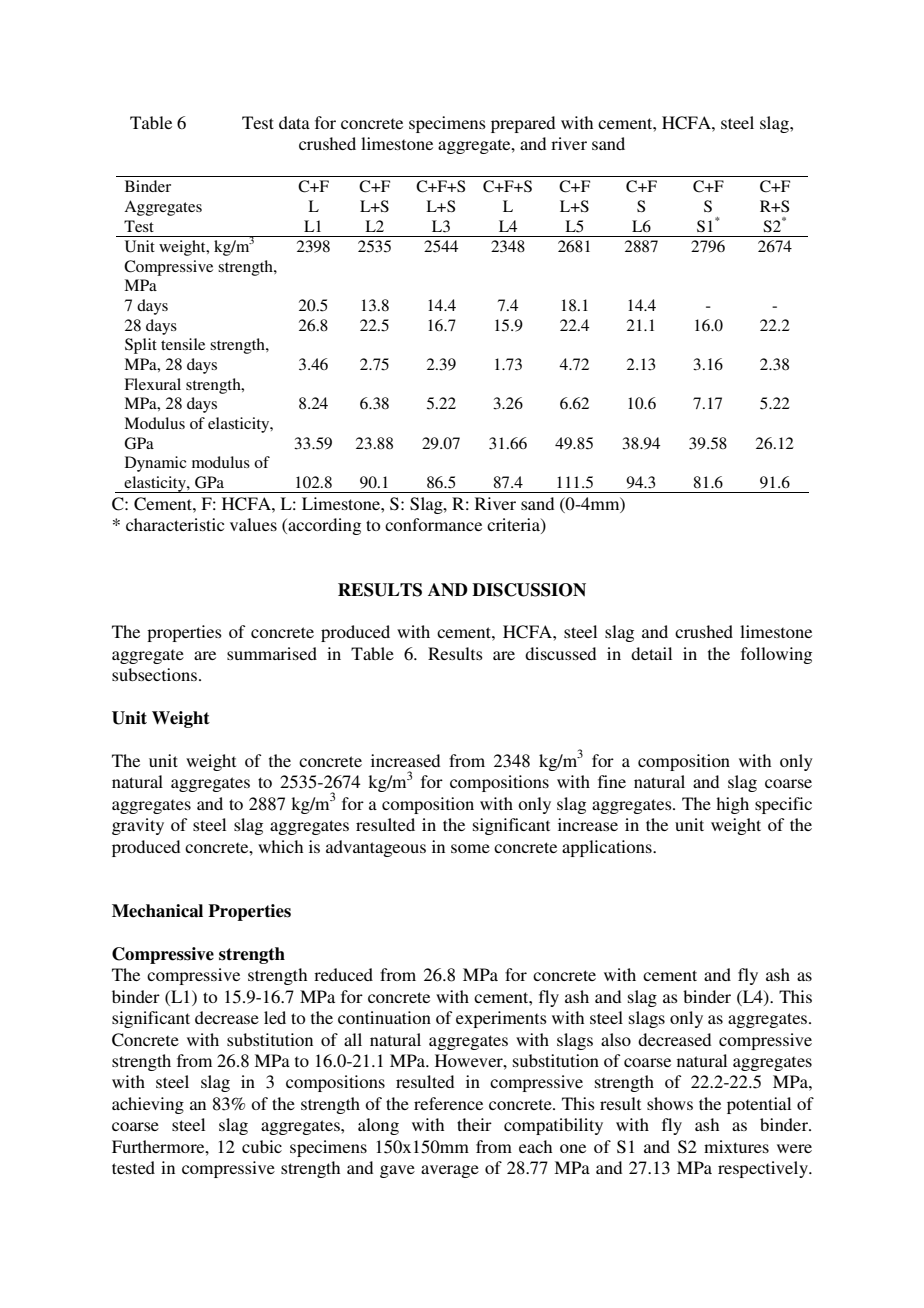 This screenshot has width=924, height=1308. What do you see at coordinates (262, 1146) in the screenshot?
I see `cubic` at bounding box center [262, 1146].
